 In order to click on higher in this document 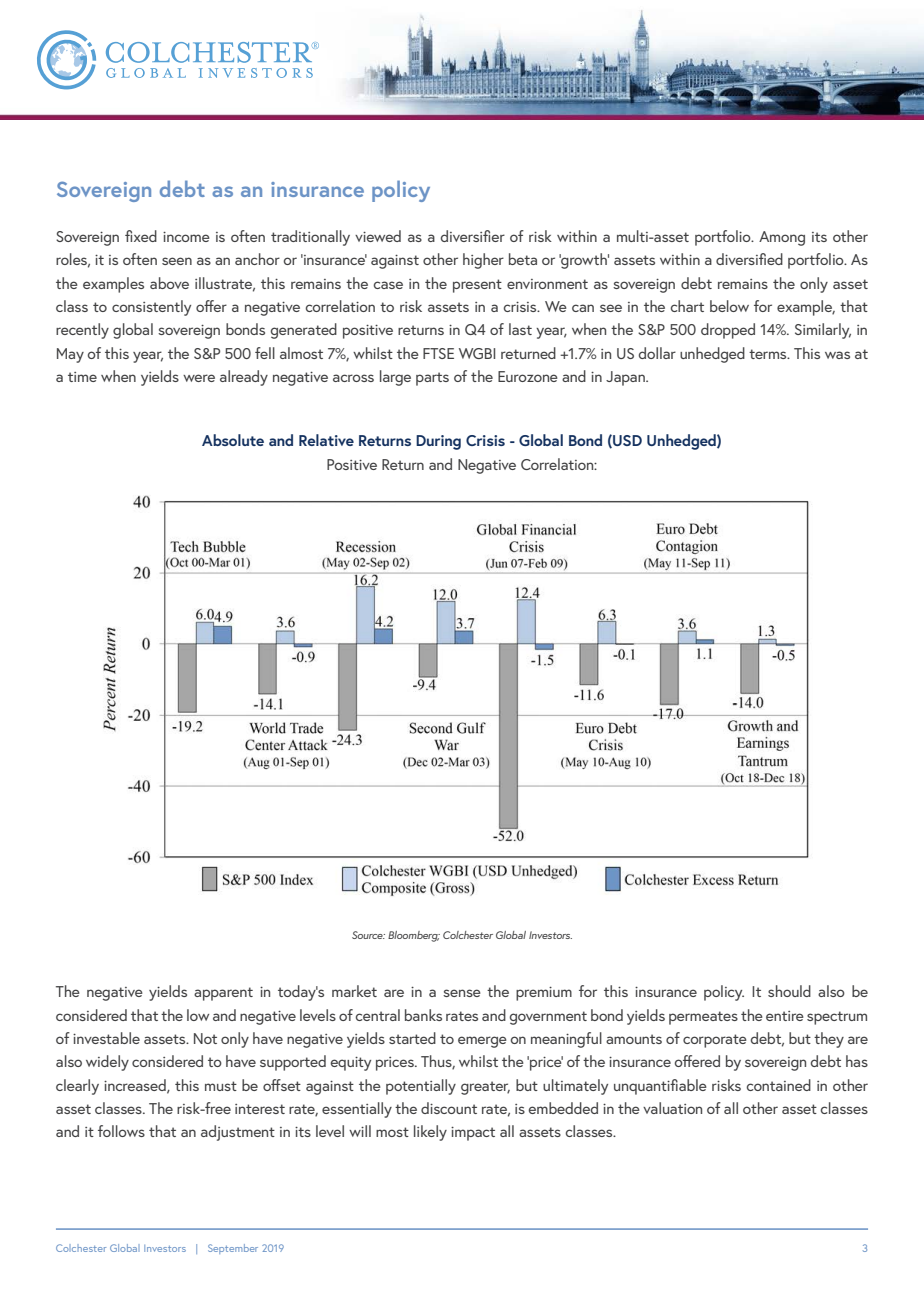, I will do `click(483, 261)`.
